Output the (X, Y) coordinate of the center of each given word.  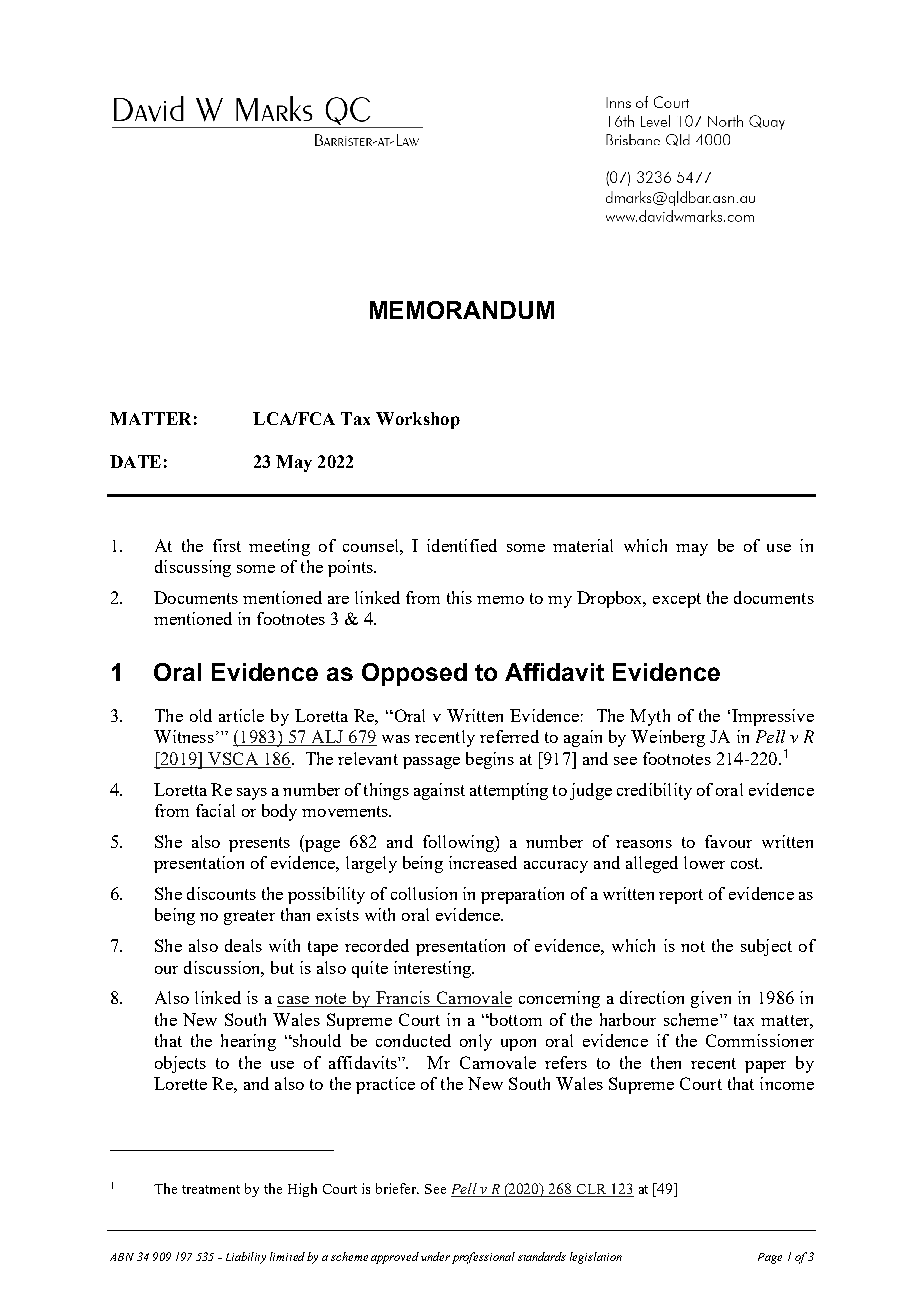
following (459, 843)
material (583, 545)
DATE (135, 461)
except (677, 600)
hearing (248, 1042)
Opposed (414, 674)
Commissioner (760, 1040)
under (435, 1256)
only (476, 1042)
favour (728, 841)
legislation (596, 1258)
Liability (246, 1258)
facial (215, 810)
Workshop (418, 420)
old (201, 715)
